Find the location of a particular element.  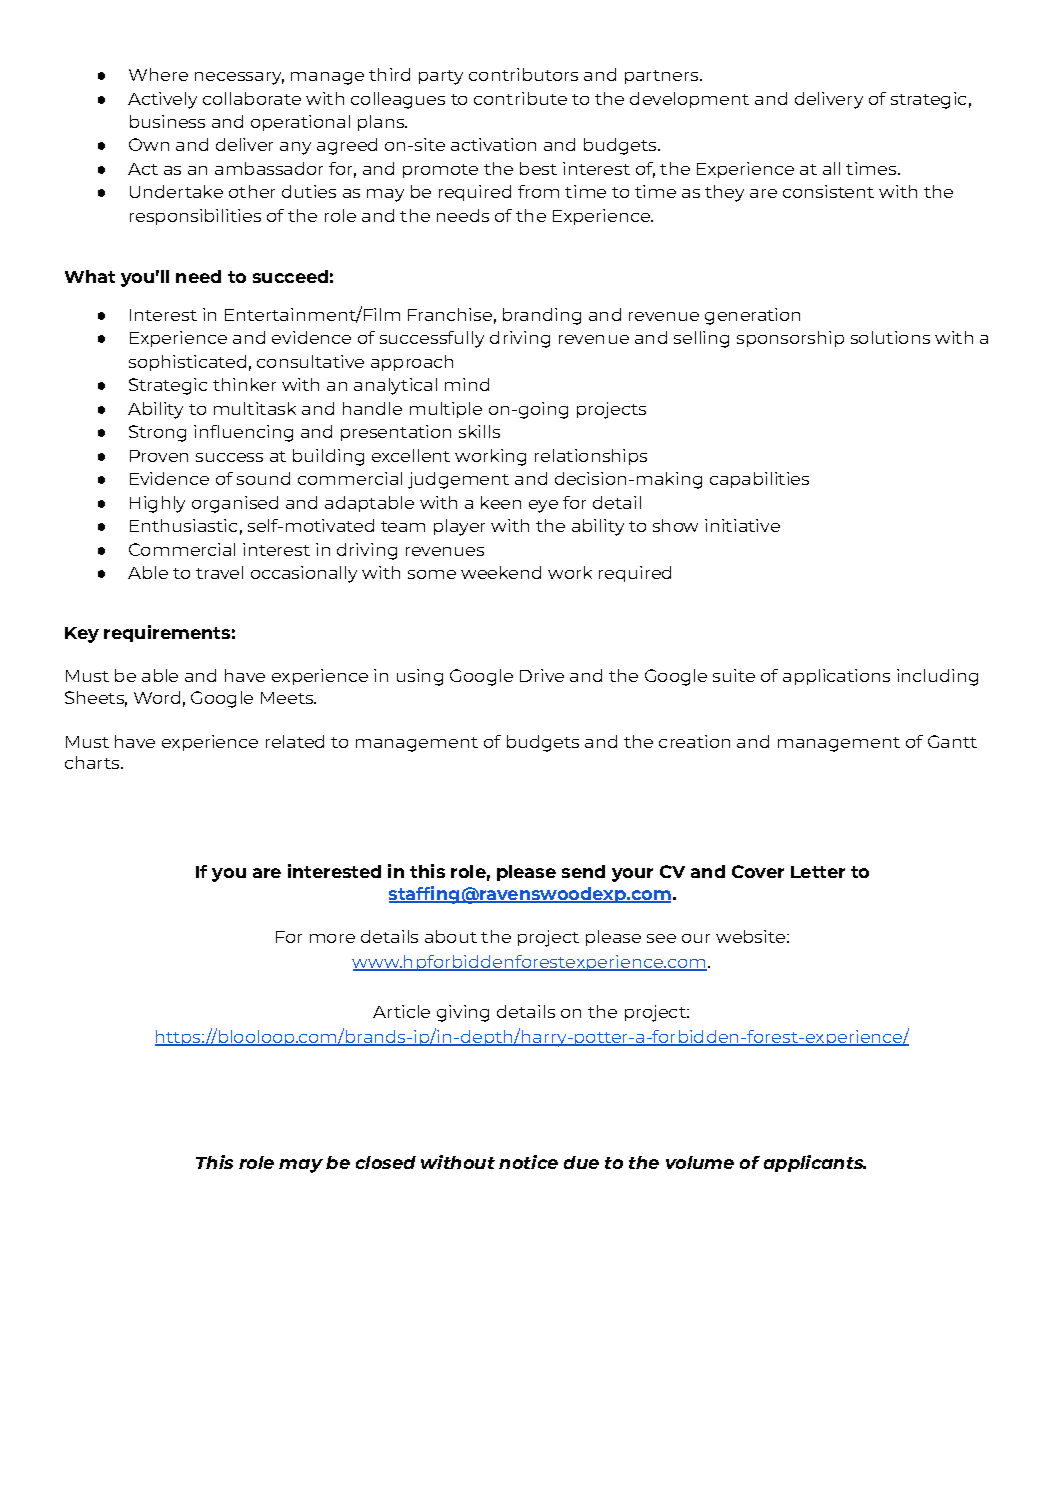

contribute is located at coordinates (520, 98).
